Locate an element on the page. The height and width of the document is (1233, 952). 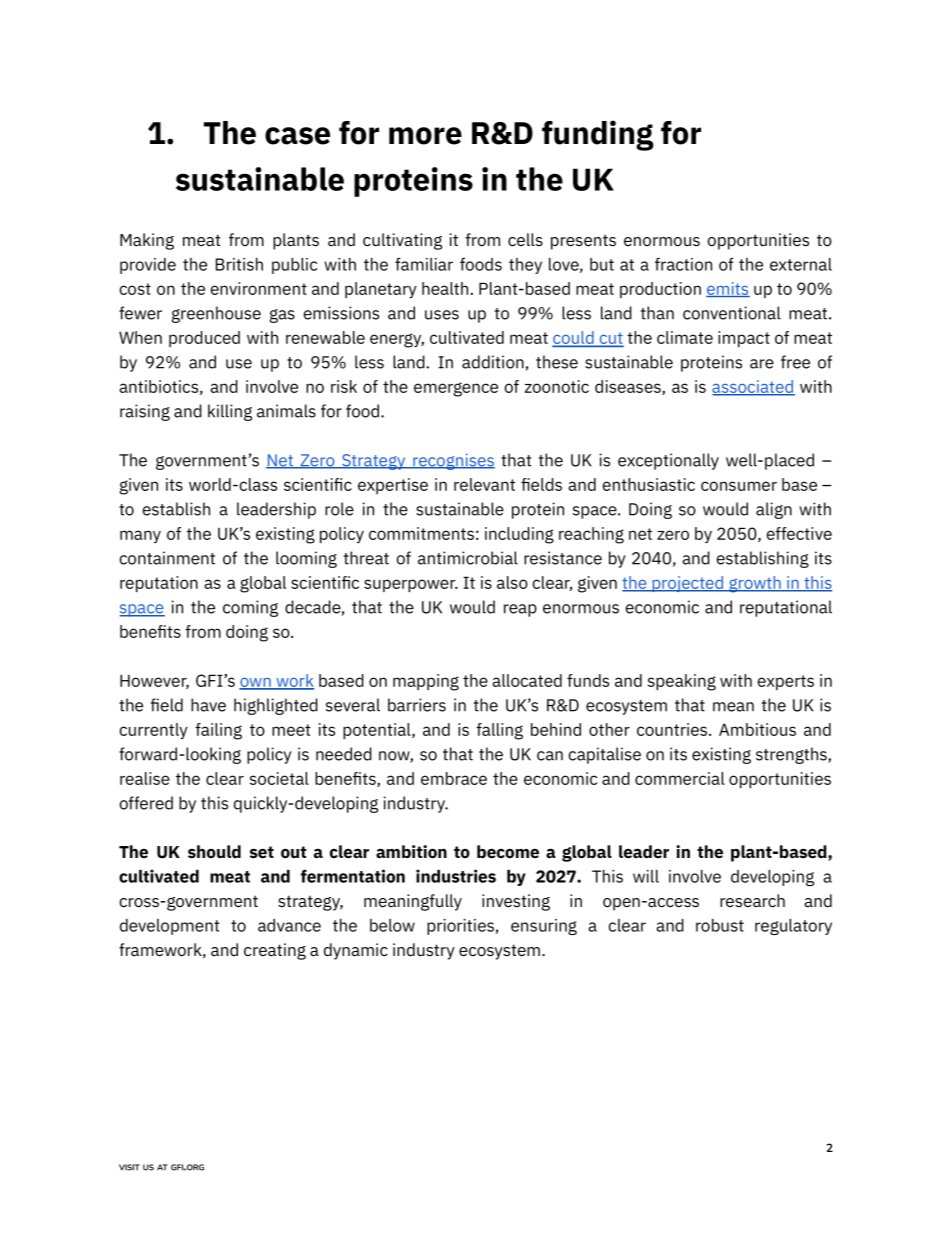
associated is located at coordinates (753, 388).
